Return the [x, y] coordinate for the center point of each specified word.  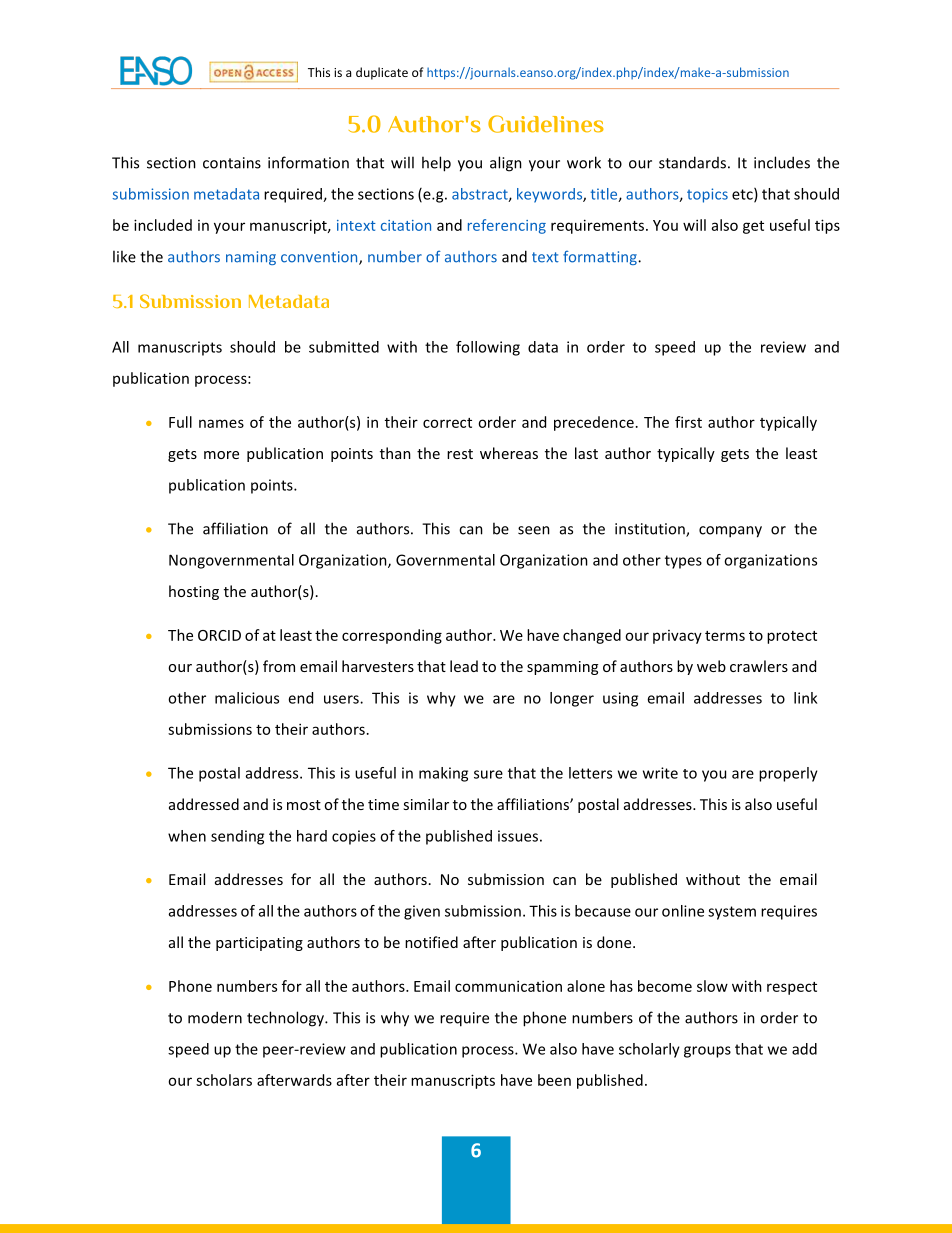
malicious [247, 698]
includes [782, 162]
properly [788, 774]
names [221, 423]
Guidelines [546, 124]
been [554, 1080]
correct [447, 423]
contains [232, 163]
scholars [224, 1080]
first [688, 422]
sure [488, 774]
